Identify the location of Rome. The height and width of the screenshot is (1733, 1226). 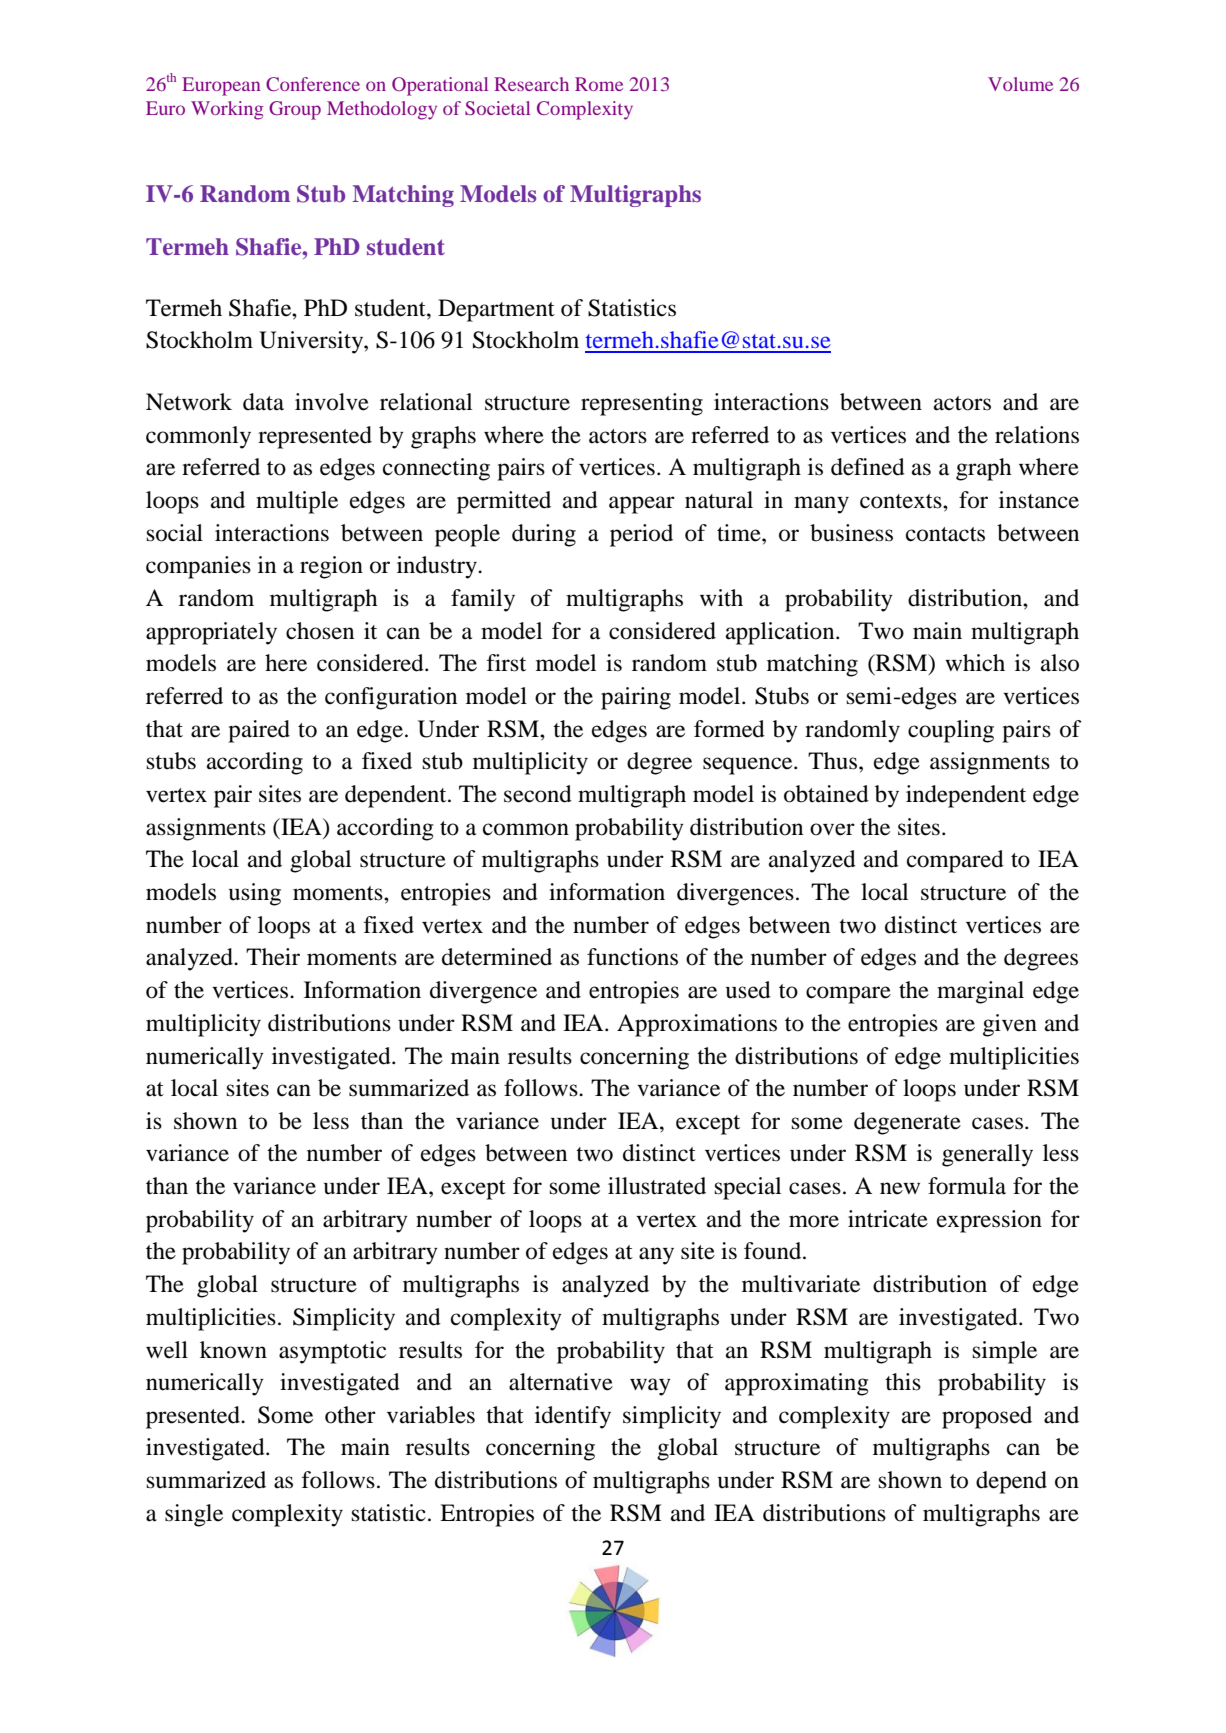
(599, 84).
